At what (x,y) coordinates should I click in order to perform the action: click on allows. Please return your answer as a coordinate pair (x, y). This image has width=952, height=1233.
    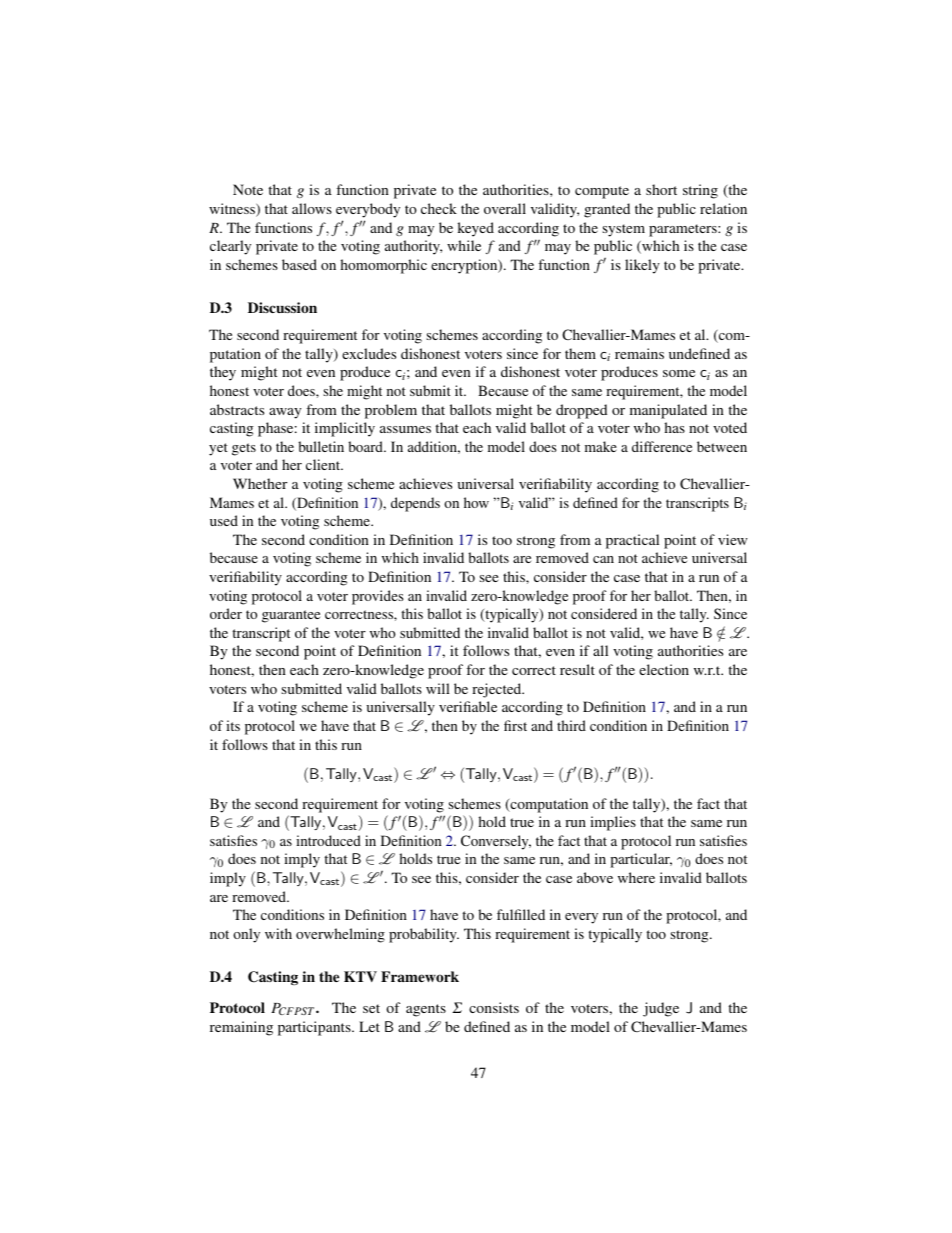
    Looking at the image, I should click on (312, 208).
